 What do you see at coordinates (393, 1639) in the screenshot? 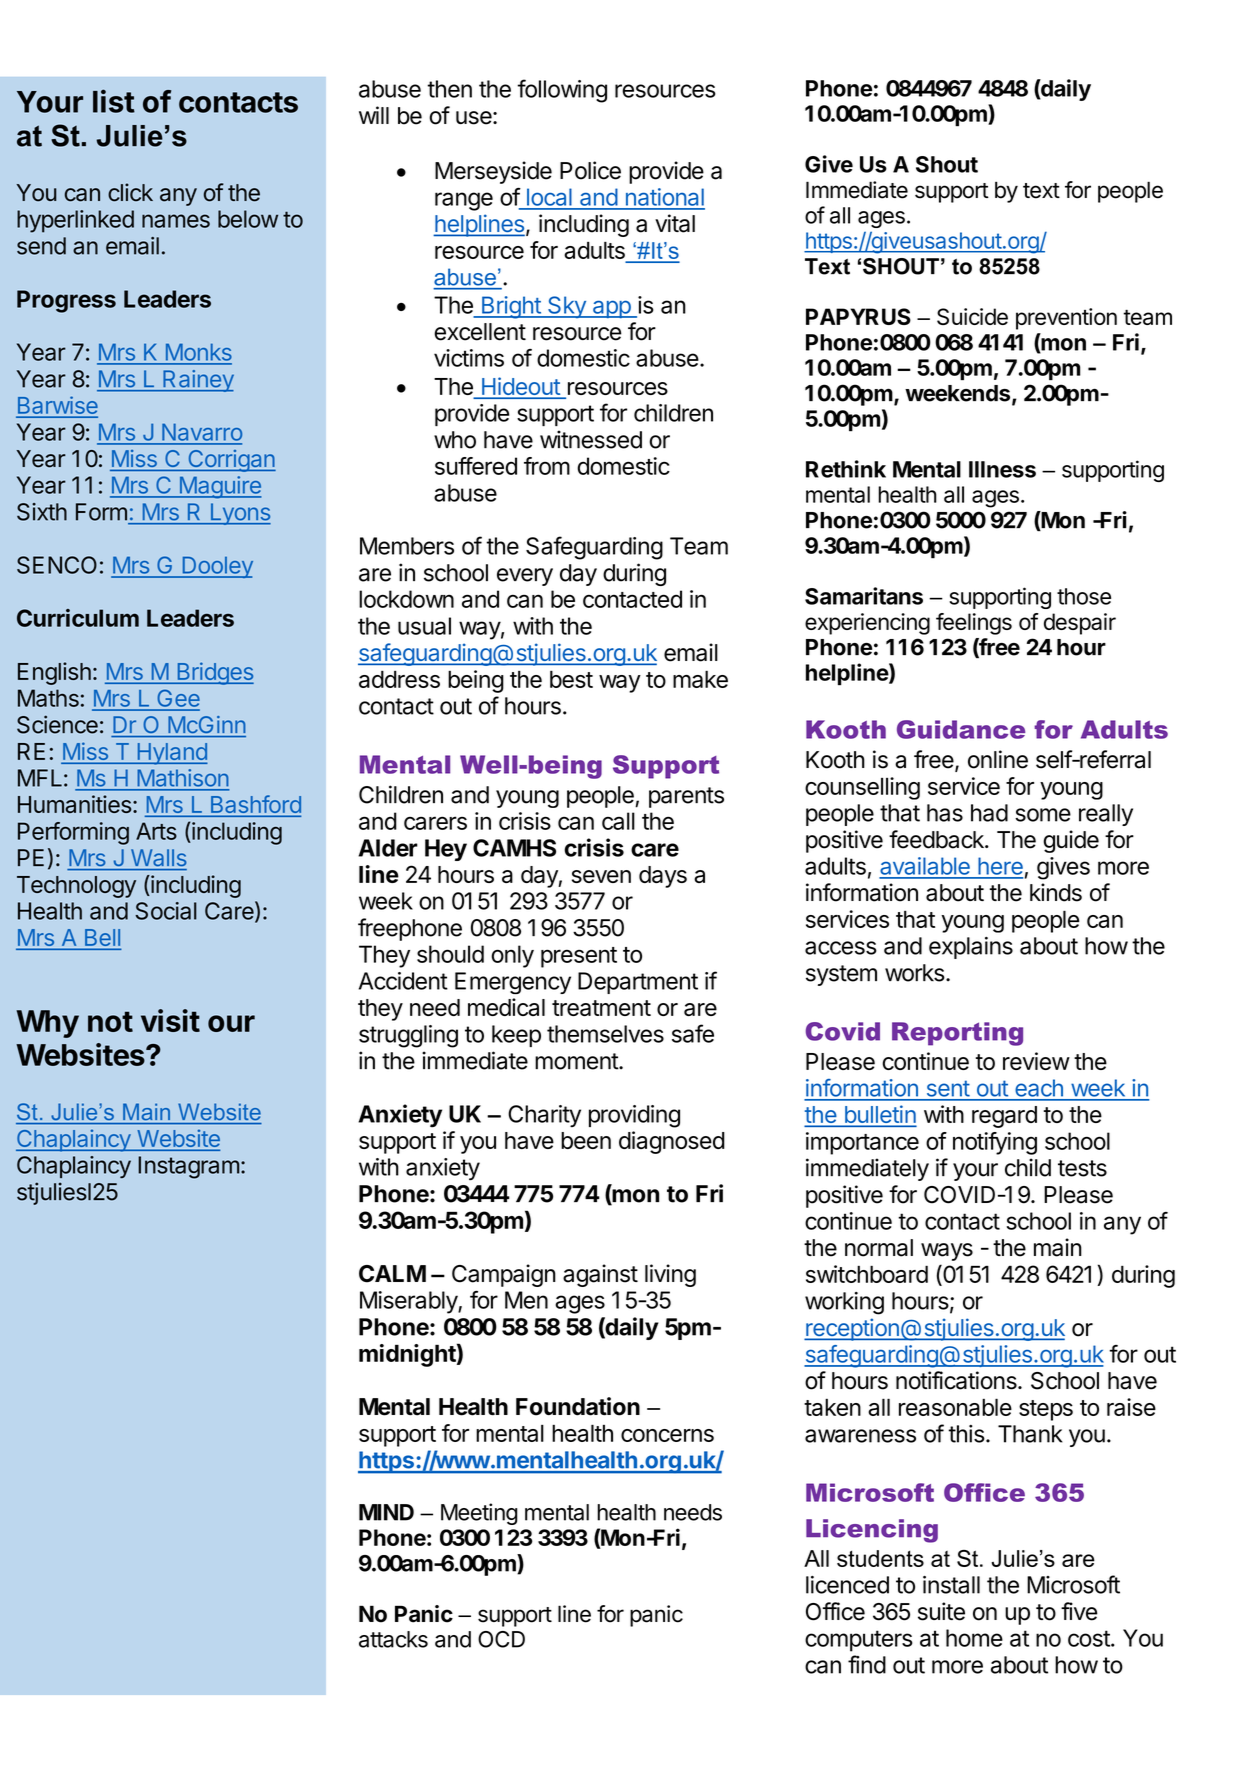
I see `attacks` at bounding box center [393, 1639].
